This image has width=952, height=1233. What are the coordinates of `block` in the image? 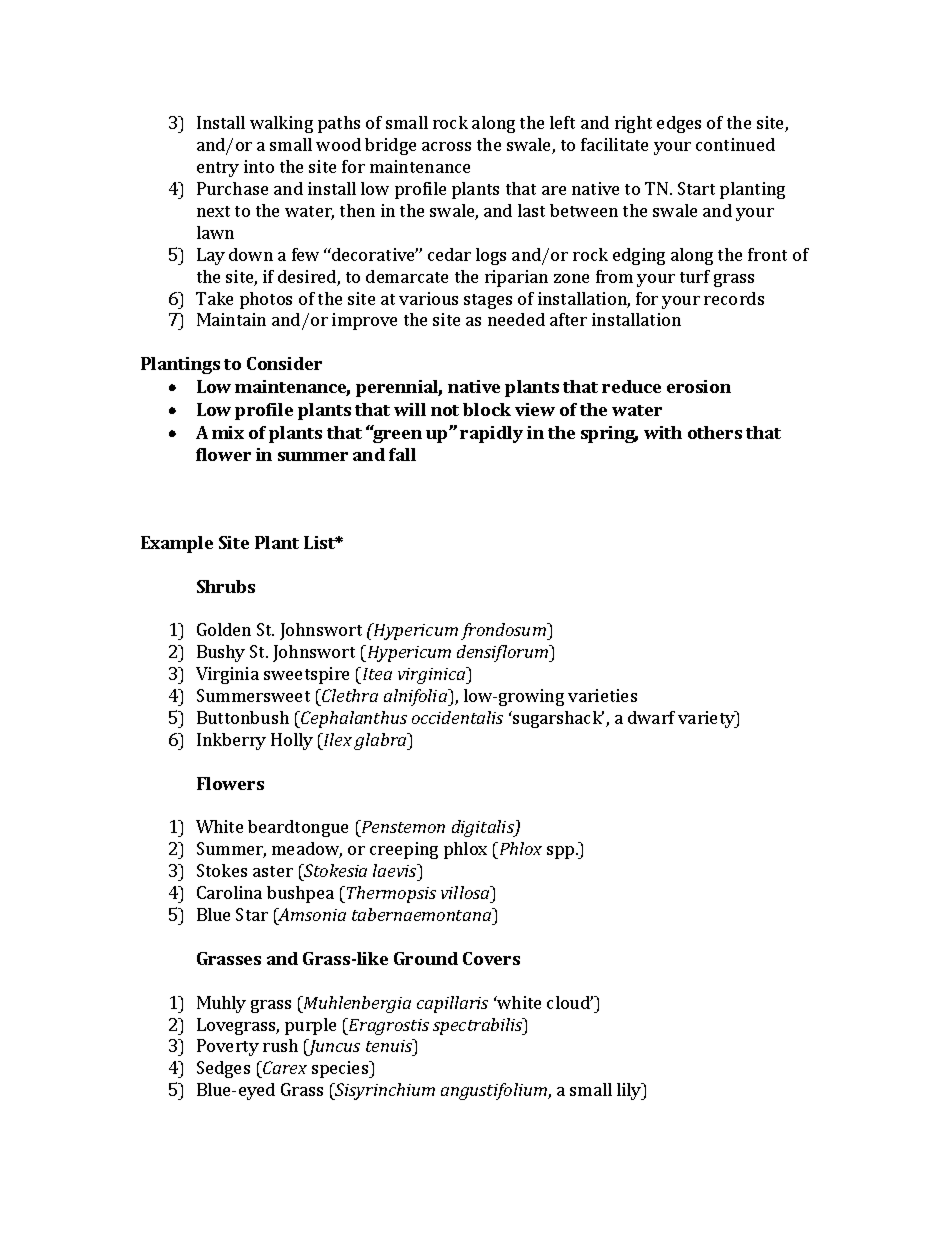 It's located at (487, 409).
